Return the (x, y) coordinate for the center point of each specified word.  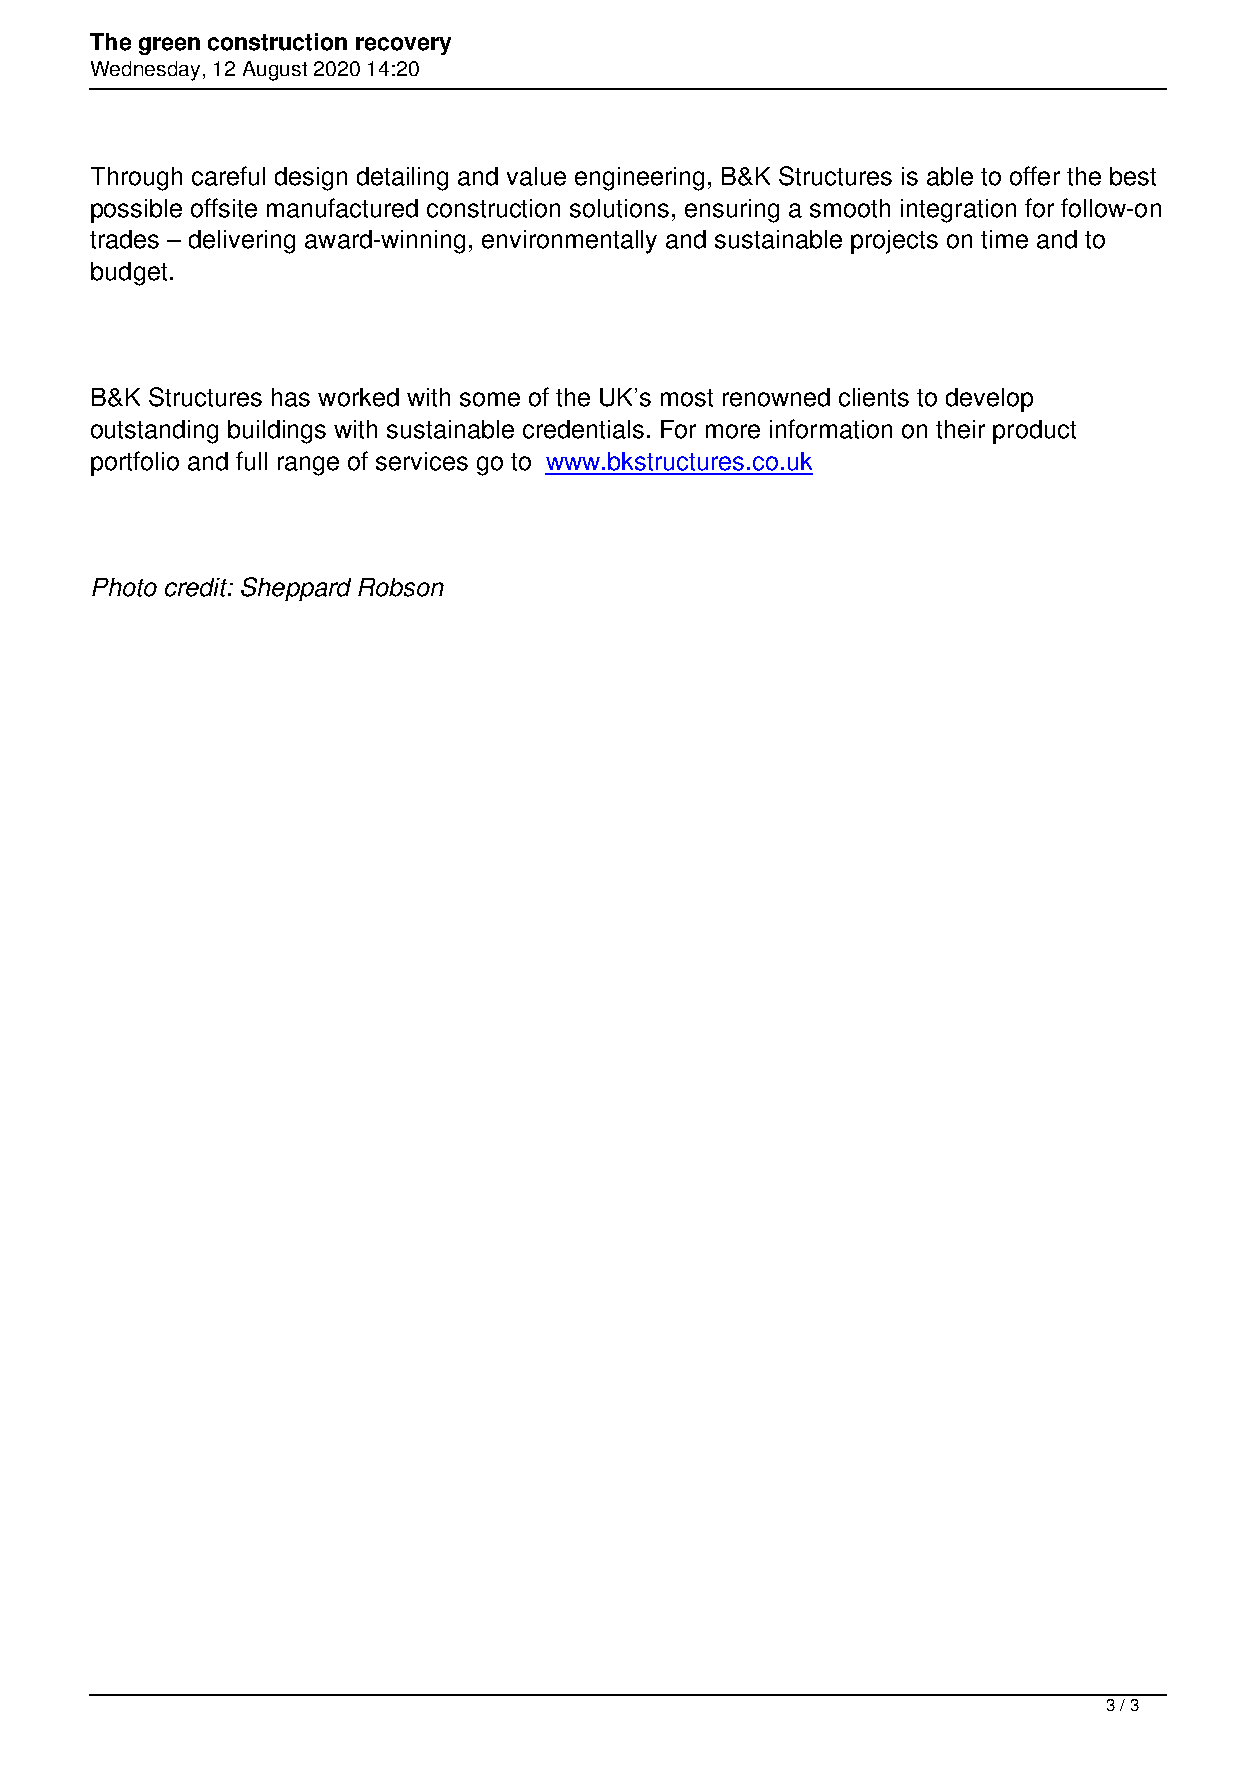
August (275, 71)
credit (197, 587)
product (1034, 432)
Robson (401, 587)
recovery (403, 46)
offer (1035, 176)
